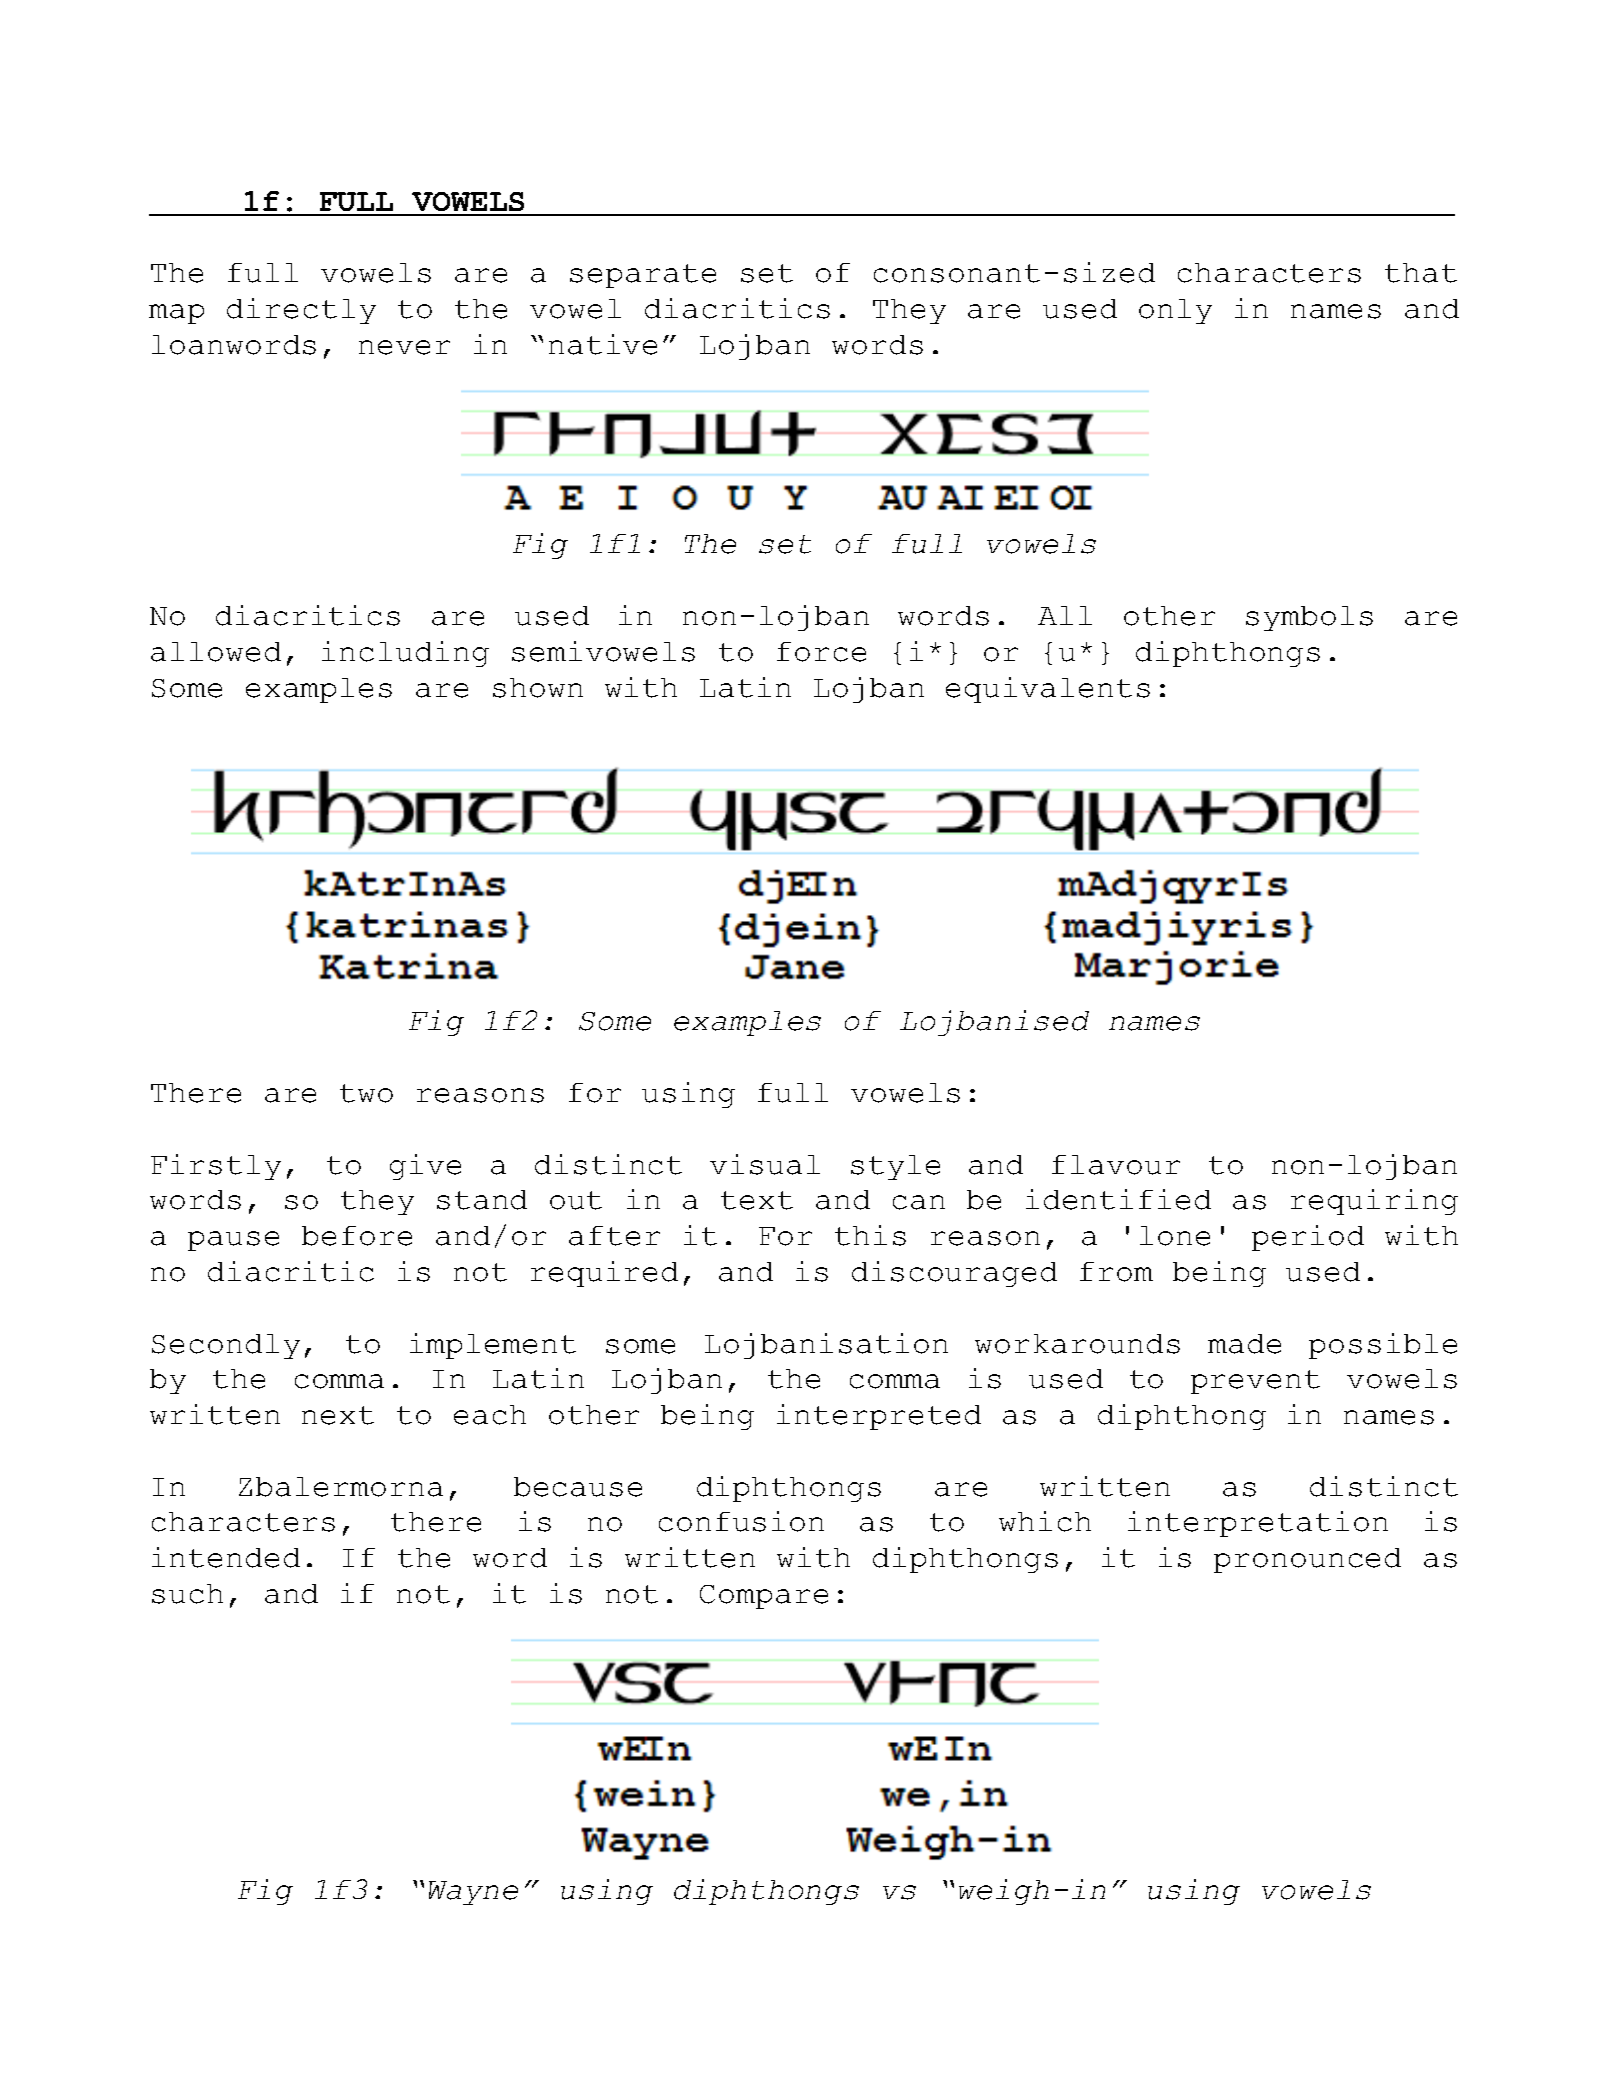 The height and width of the screenshot is (2084, 1610). Describe the element at coordinates (764, 1597) in the screenshot. I see `Compare` at that location.
